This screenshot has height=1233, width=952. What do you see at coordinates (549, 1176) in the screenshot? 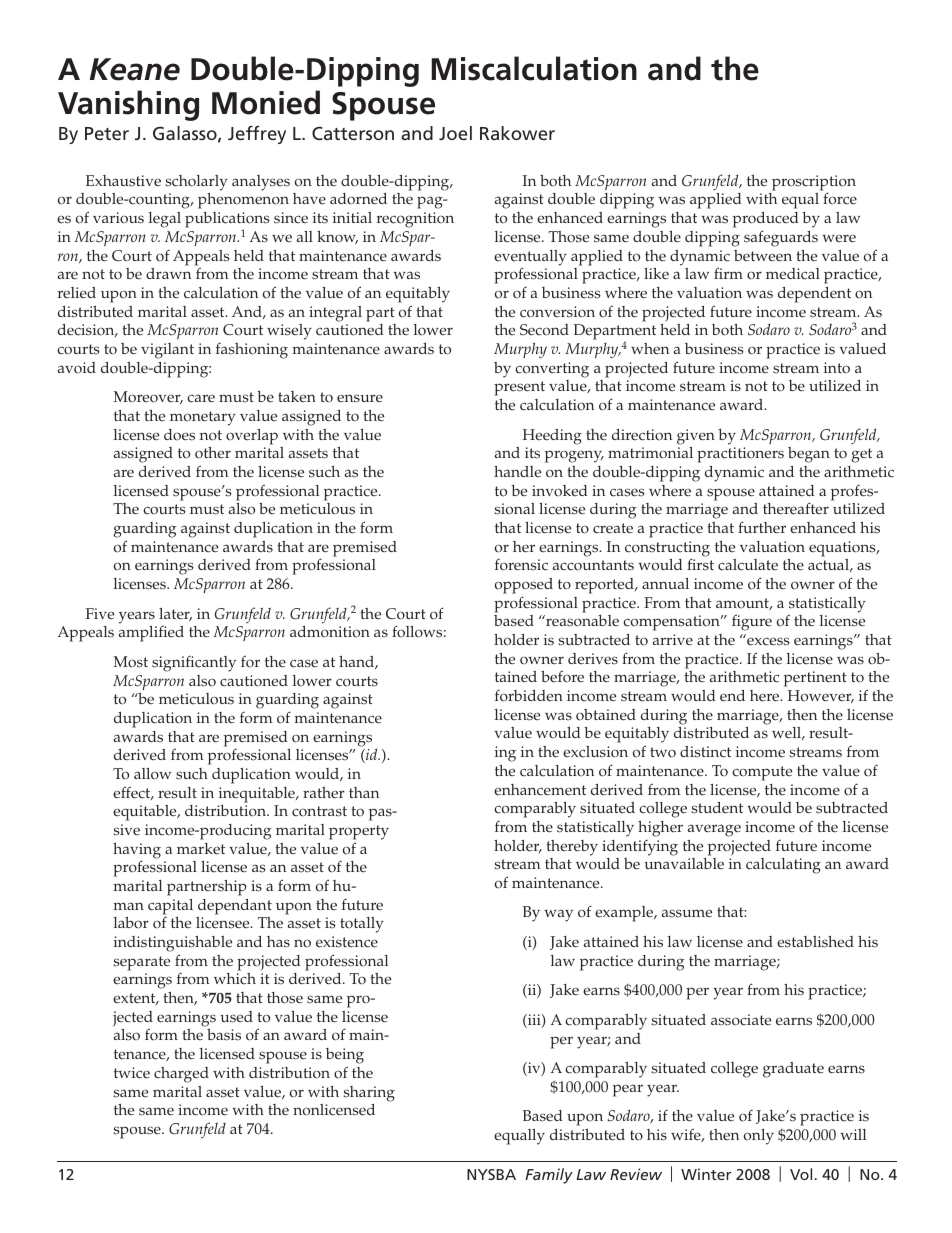
I see `Family` at bounding box center [549, 1176].
